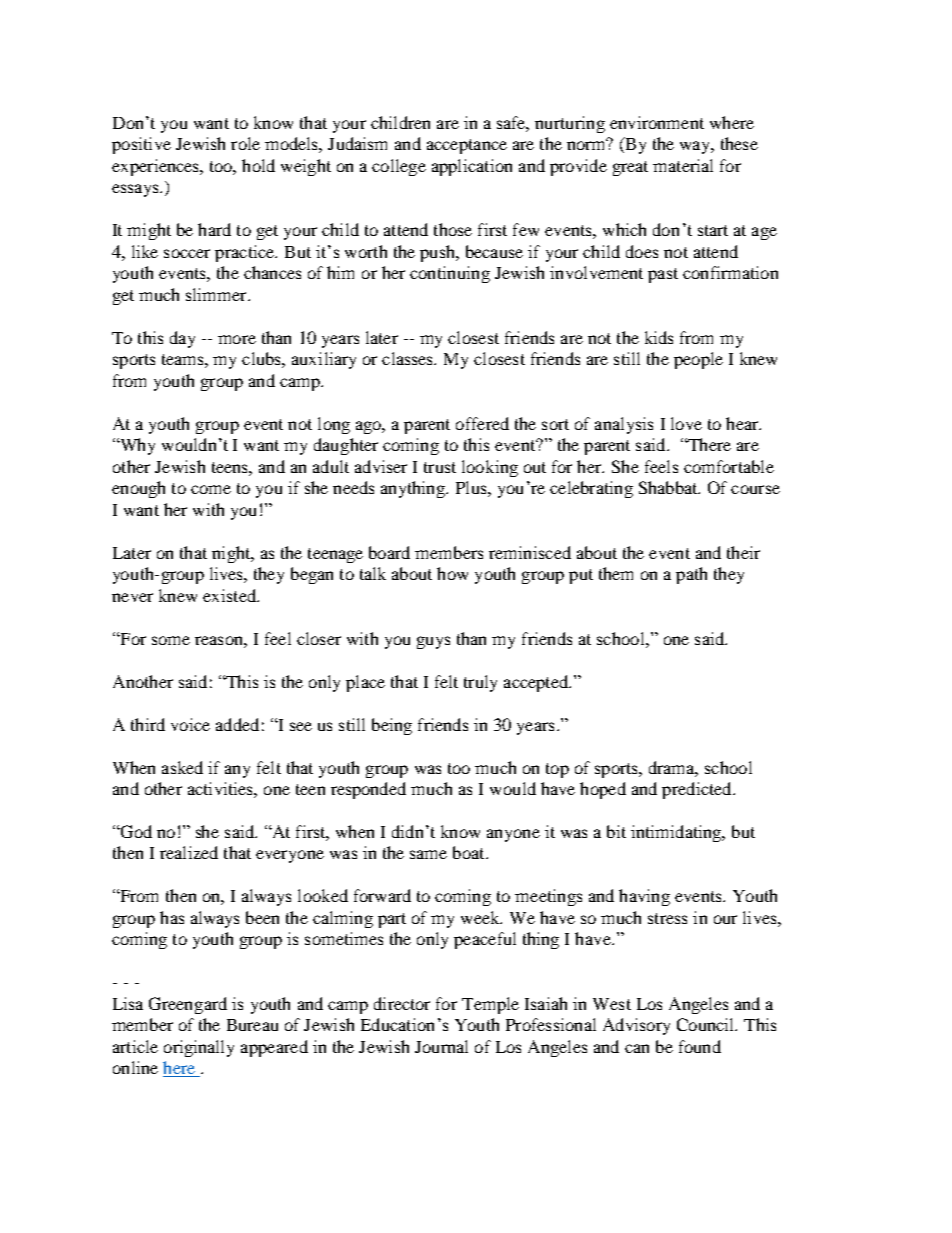 The image size is (952, 1233). I want to click on material, so click(683, 165).
